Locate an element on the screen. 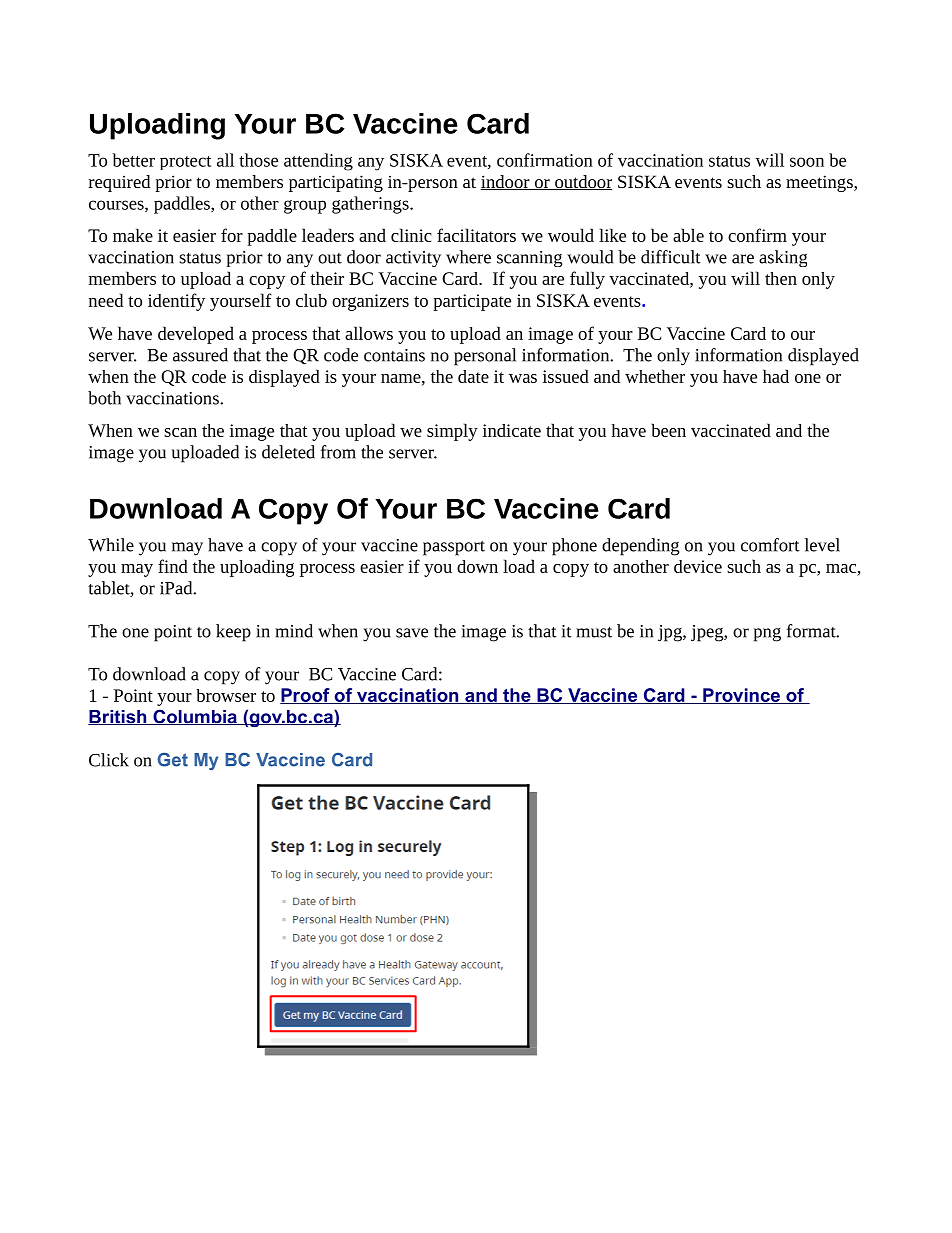  png is located at coordinates (767, 635).
